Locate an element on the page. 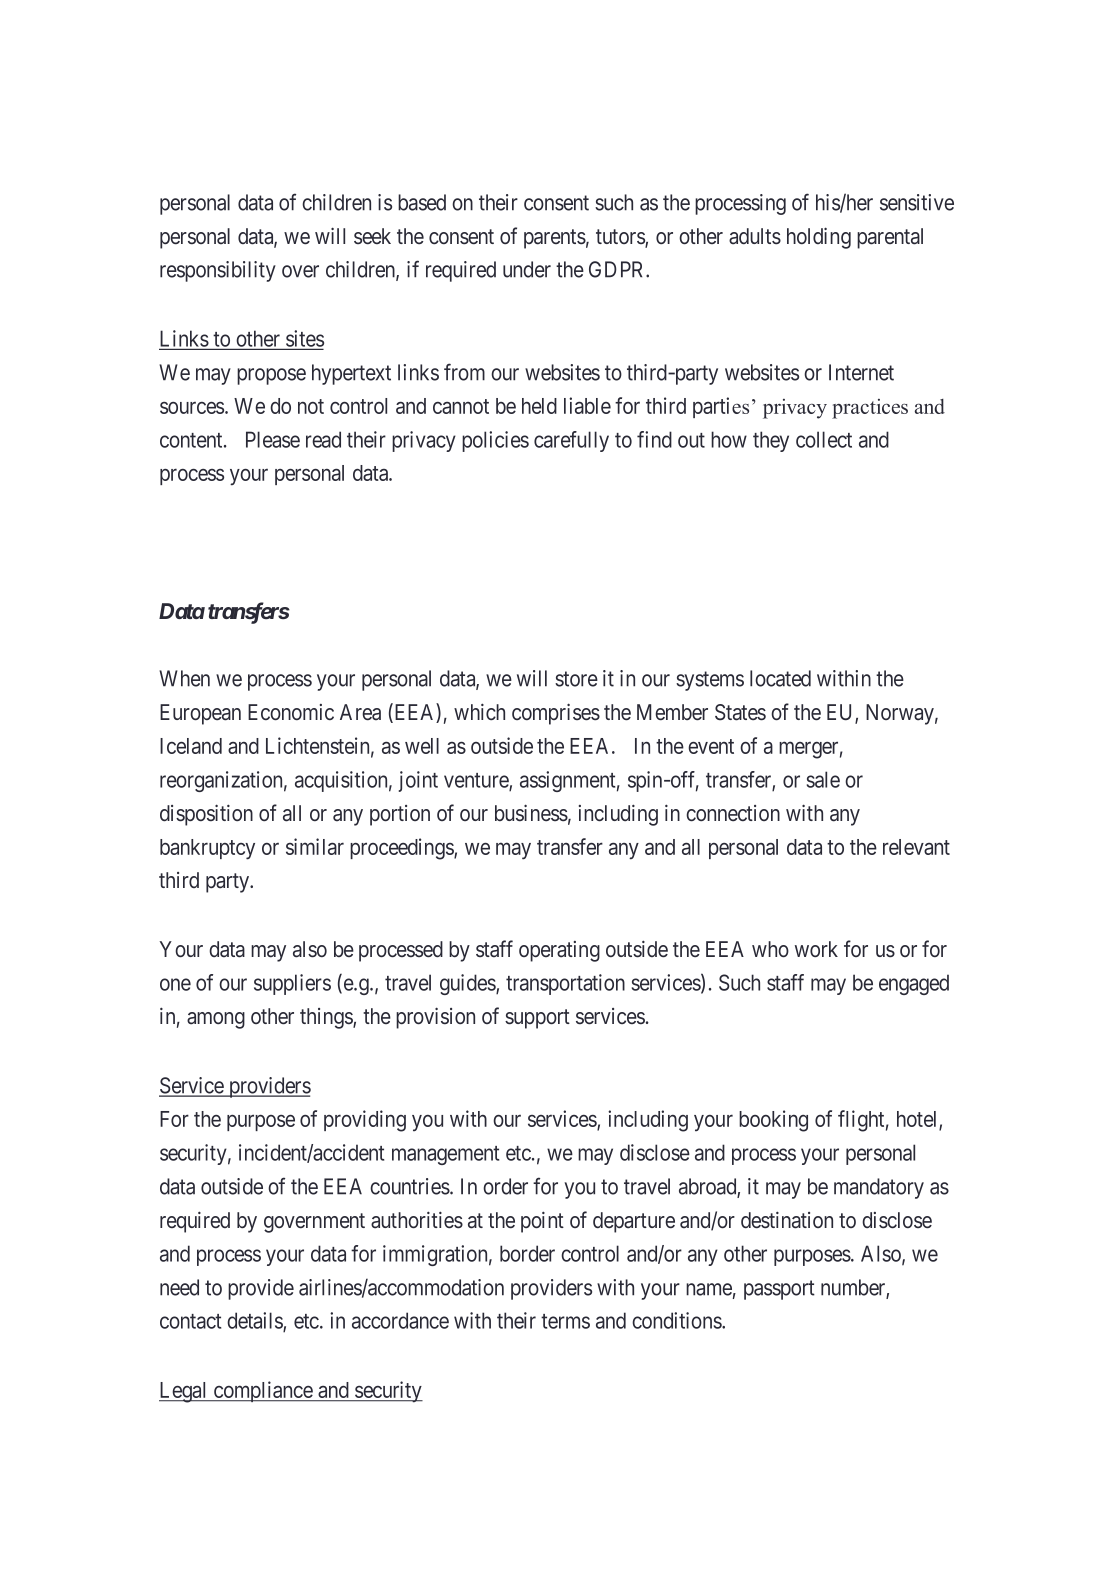  responsibility is located at coordinates (218, 271).
